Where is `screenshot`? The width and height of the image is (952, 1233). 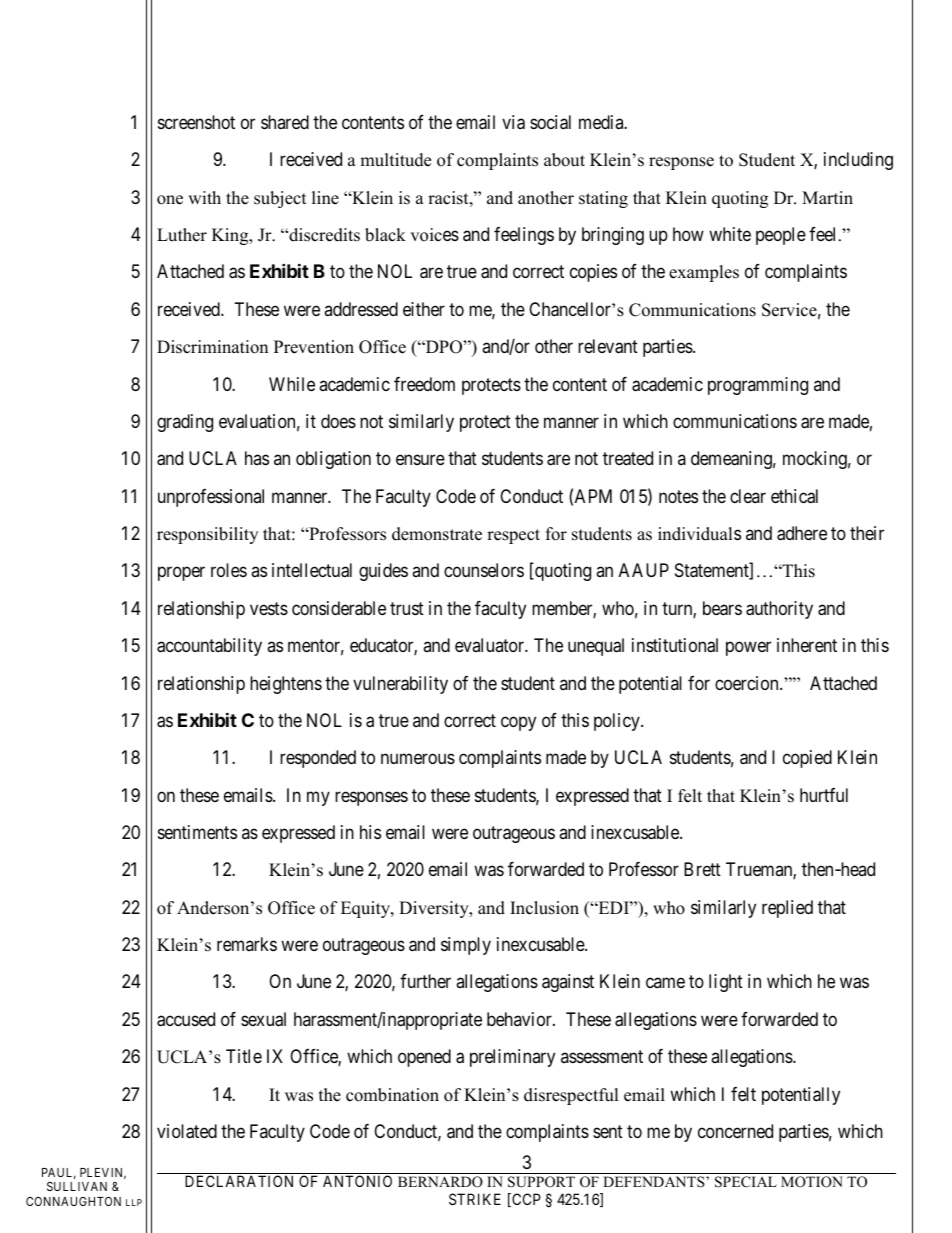 screenshot is located at coordinates (196, 122).
